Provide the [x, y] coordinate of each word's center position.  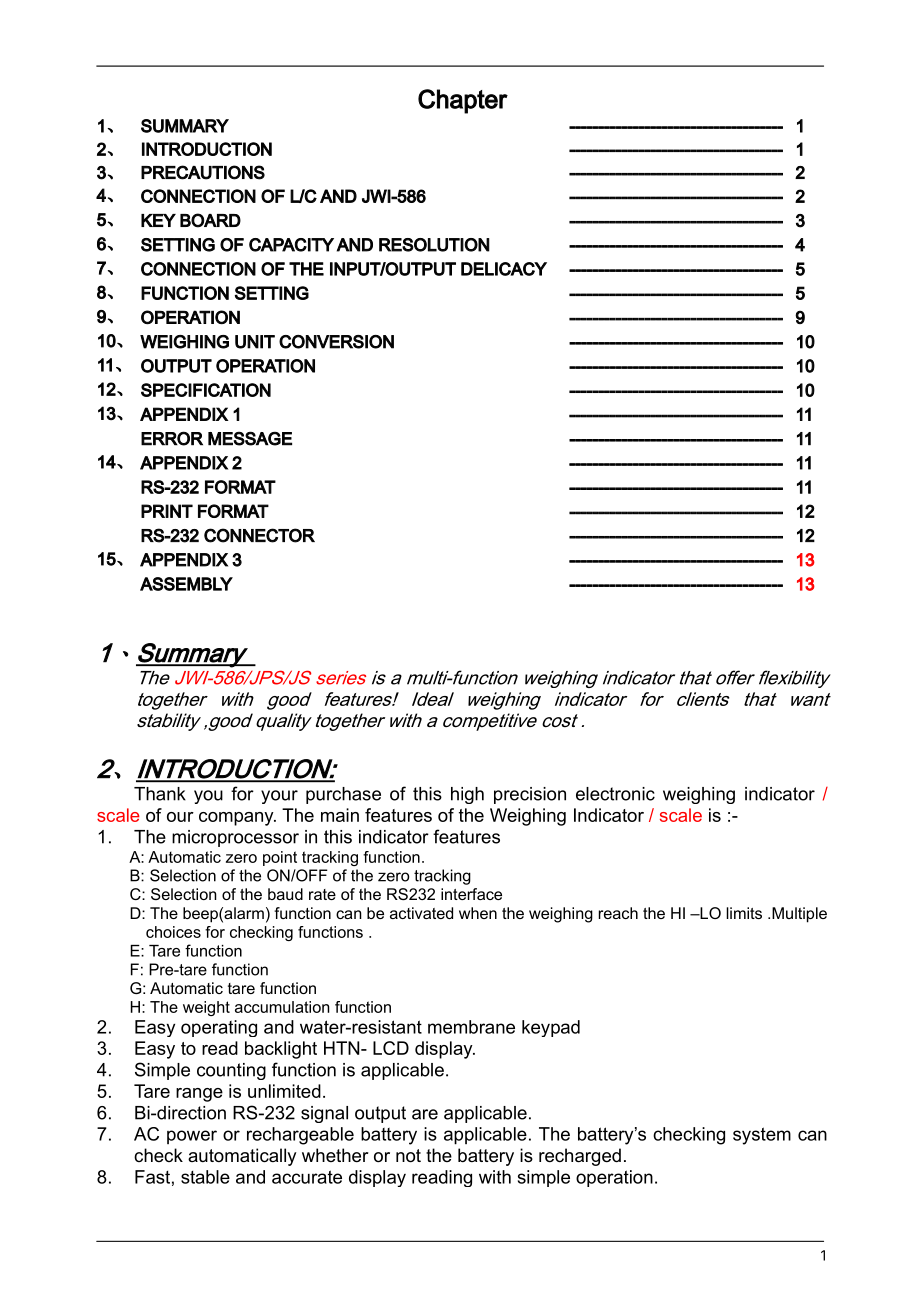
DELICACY [504, 269]
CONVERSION [336, 342]
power [192, 1137]
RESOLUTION [434, 245]
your [279, 797]
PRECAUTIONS [203, 172]
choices [173, 932]
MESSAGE [250, 438]
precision [530, 795]
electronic [615, 794]
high [467, 795]
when [478, 913]
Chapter [463, 101]
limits [744, 913]
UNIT [255, 342]
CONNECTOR [259, 535]
